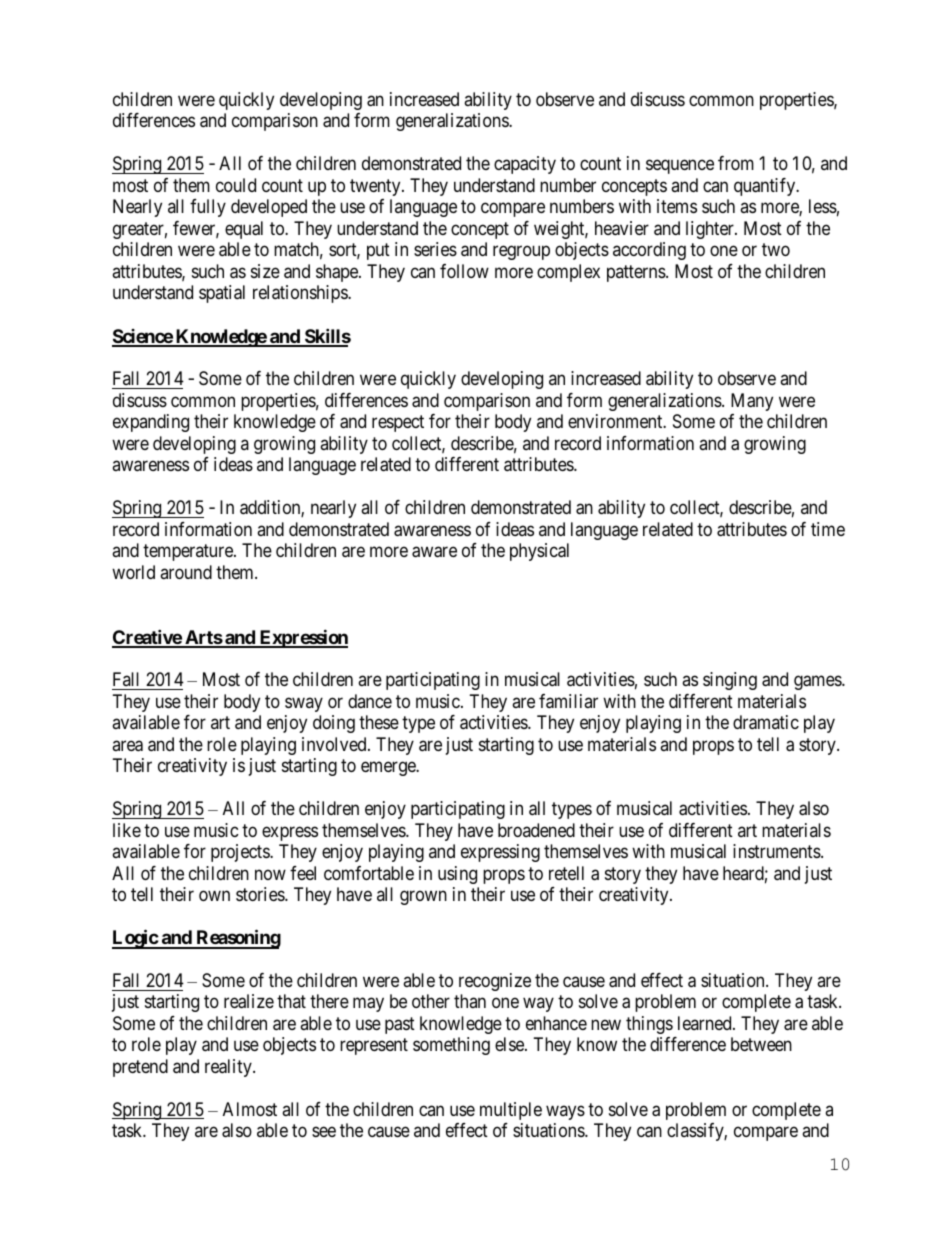 This document has width=952, height=1233. Describe the element at coordinates (151, 423) in the document. I see `expanding` at that location.
